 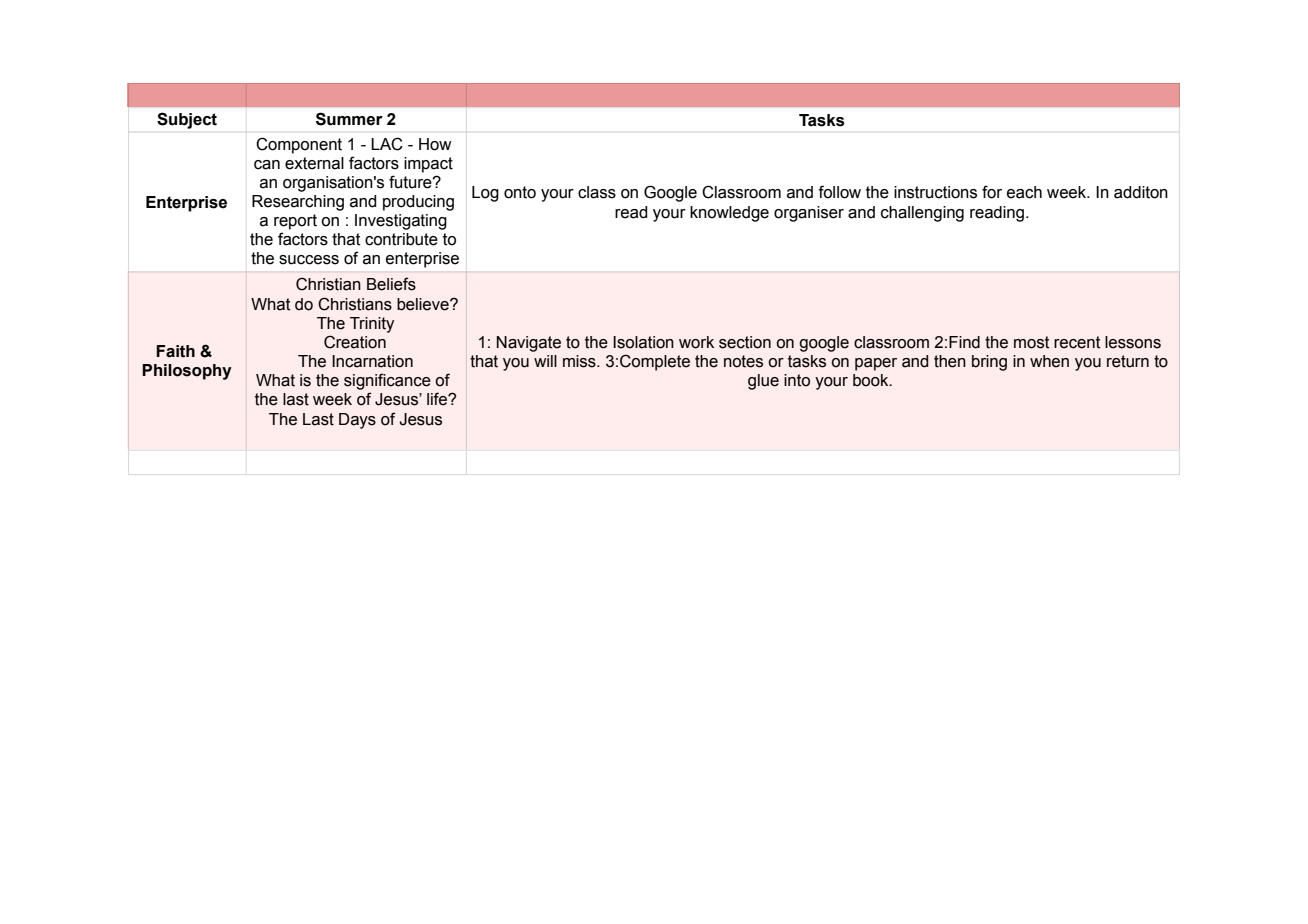 What do you see at coordinates (922, 214) in the document?
I see `challenging` at bounding box center [922, 214].
